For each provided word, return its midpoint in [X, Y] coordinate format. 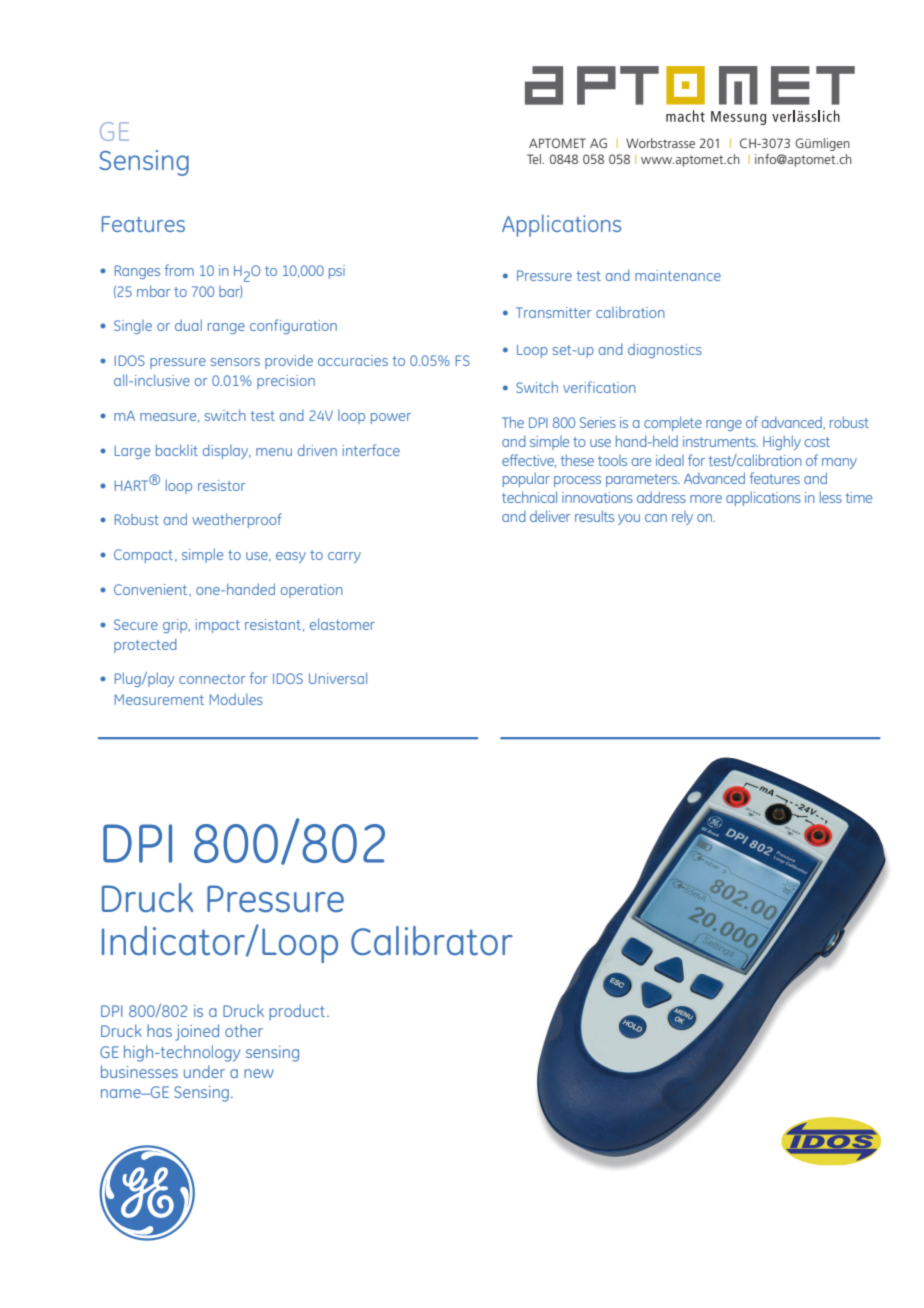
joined [197, 1032]
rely [682, 518]
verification [599, 387]
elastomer [342, 624]
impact [218, 626]
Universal [338, 678]
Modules [236, 699]
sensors [235, 362]
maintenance [678, 275]
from [179, 270]
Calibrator [432, 941]
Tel [534, 159]
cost [817, 442]
